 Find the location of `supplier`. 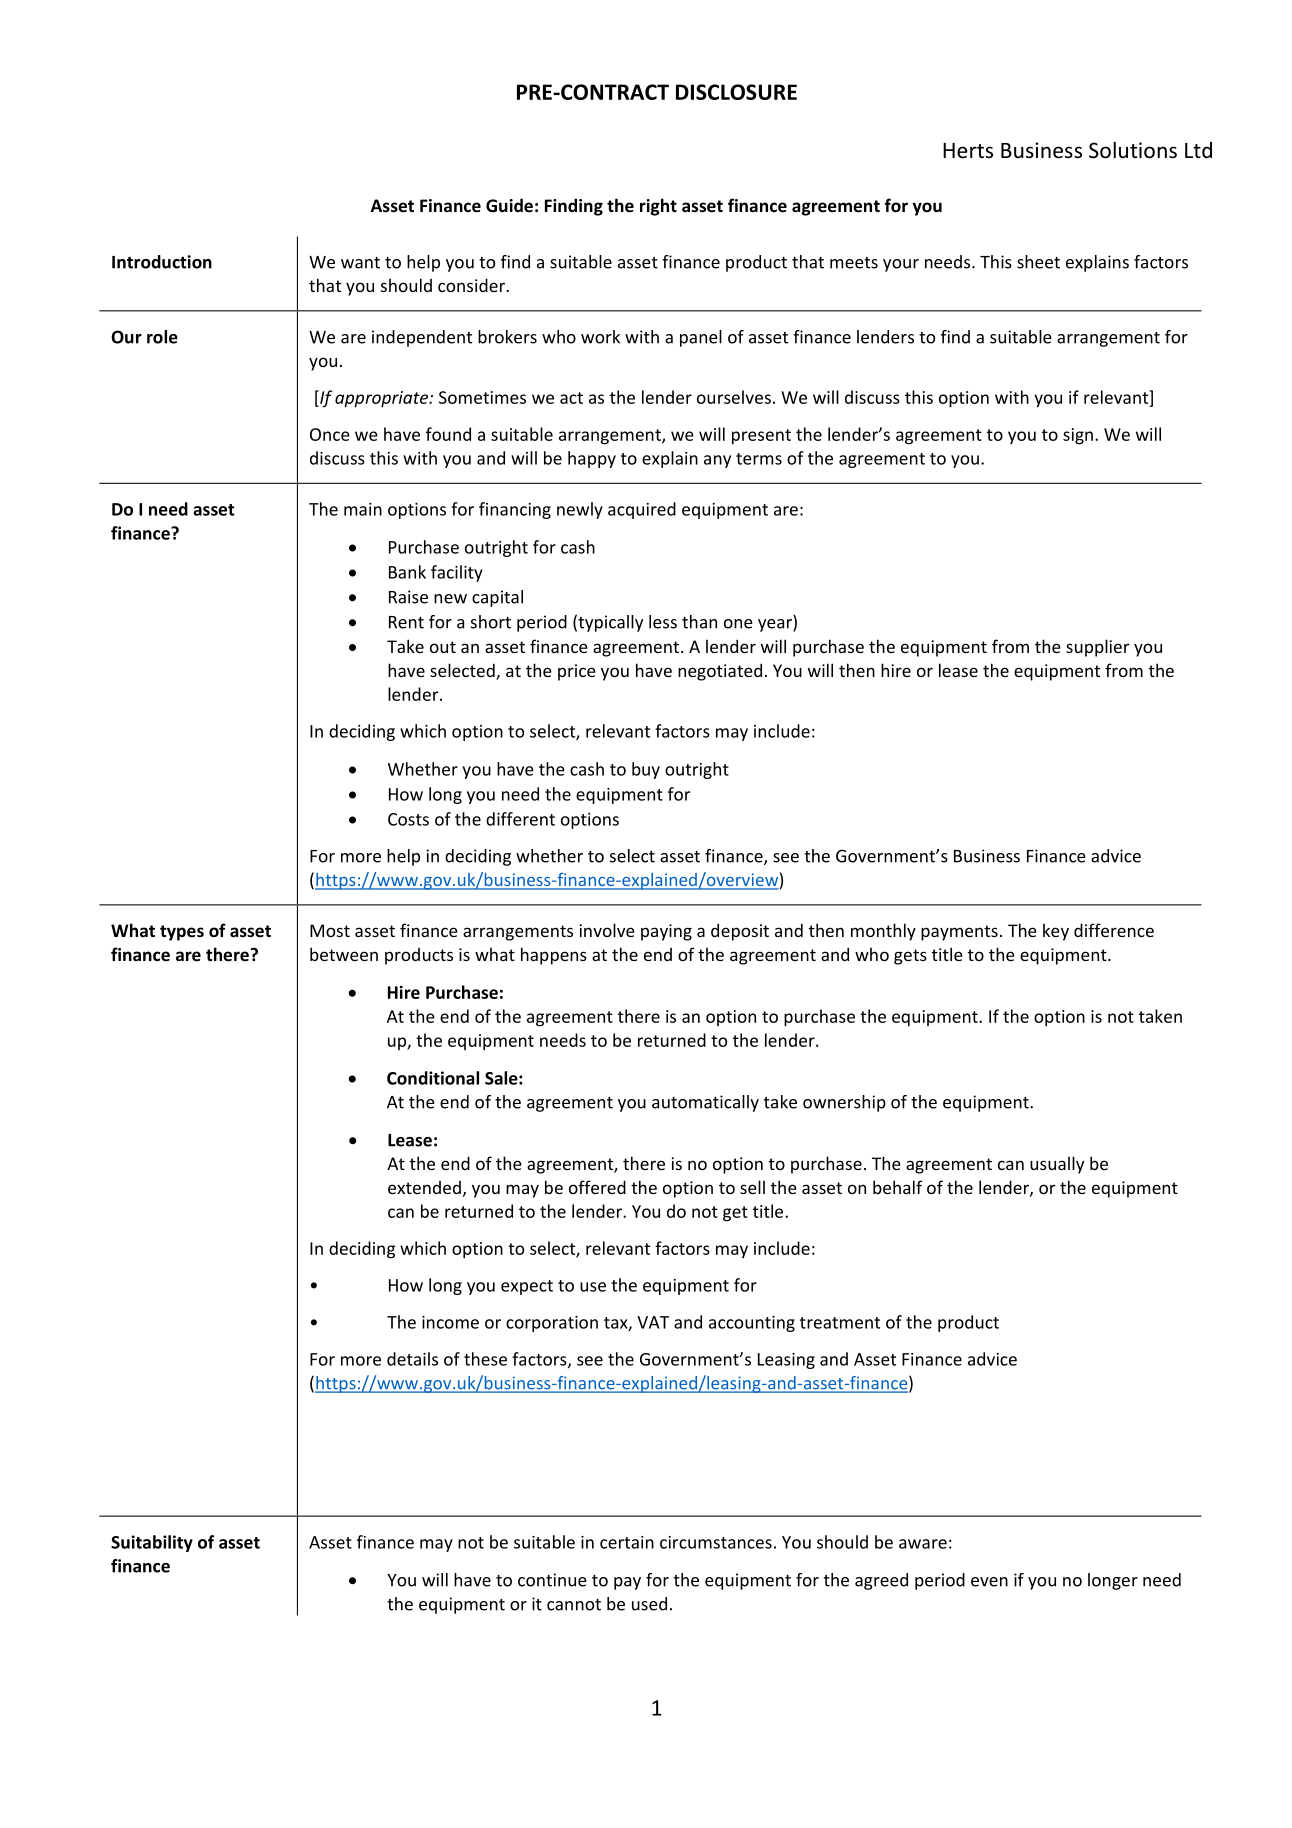

supplier is located at coordinates (1098, 648).
